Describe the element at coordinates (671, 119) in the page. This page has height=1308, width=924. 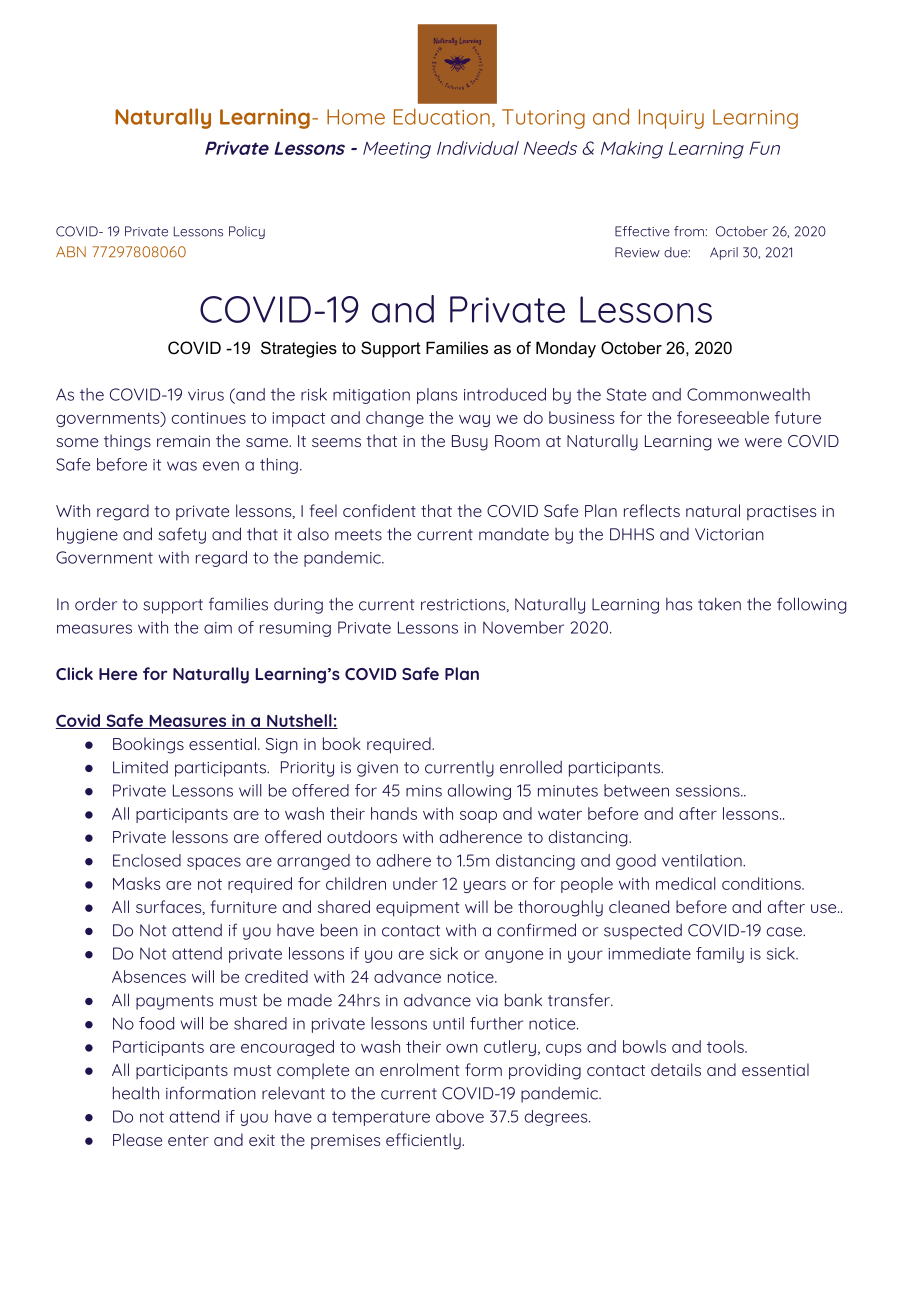
I see `Inquiry` at that location.
